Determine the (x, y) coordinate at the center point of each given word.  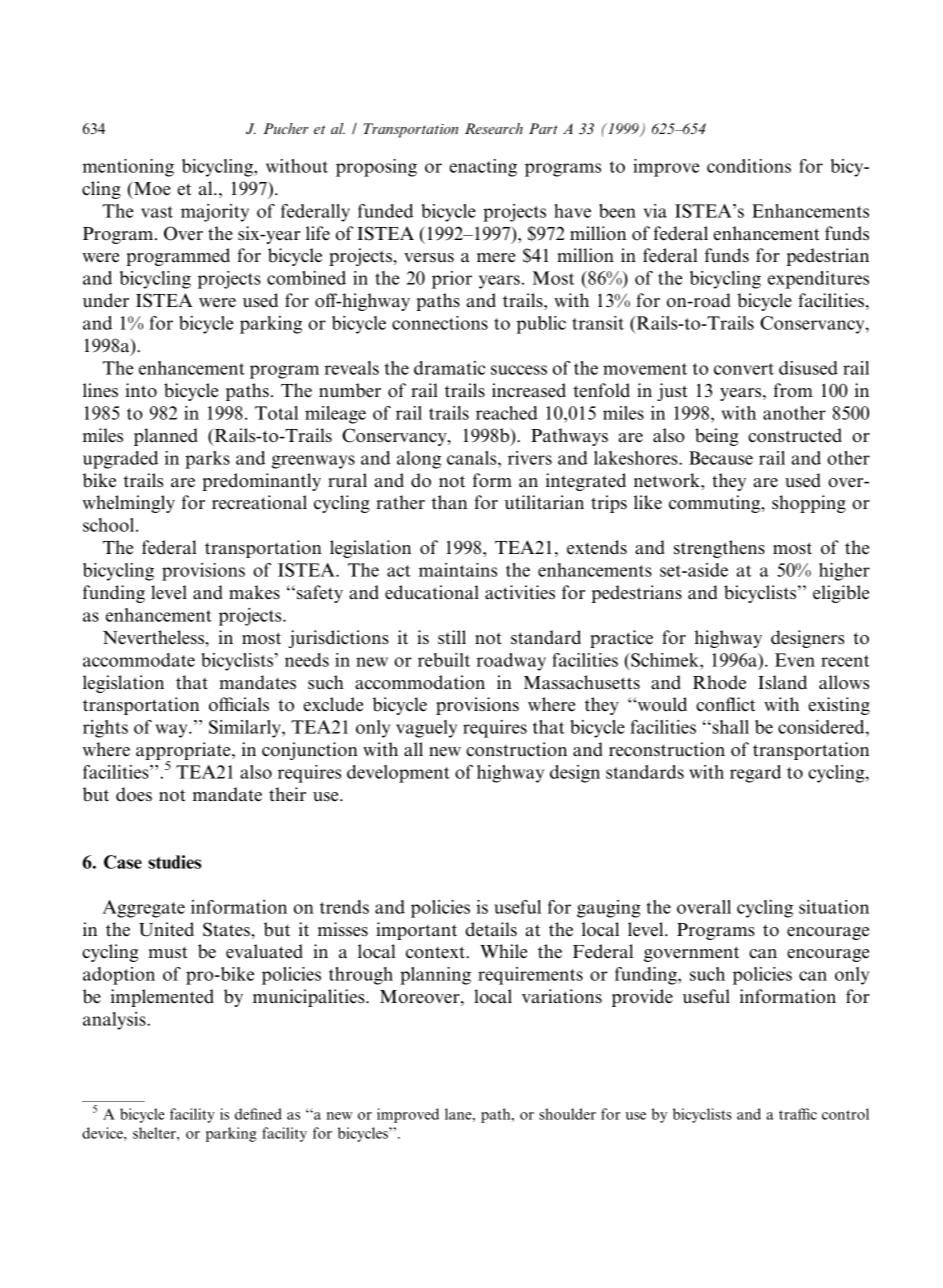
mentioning (128, 168)
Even (795, 660)
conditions (749, 166)
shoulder (567, 1114)
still (452, 637)
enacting (483, 168)
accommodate (139, 660)
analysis (115, 1021)
